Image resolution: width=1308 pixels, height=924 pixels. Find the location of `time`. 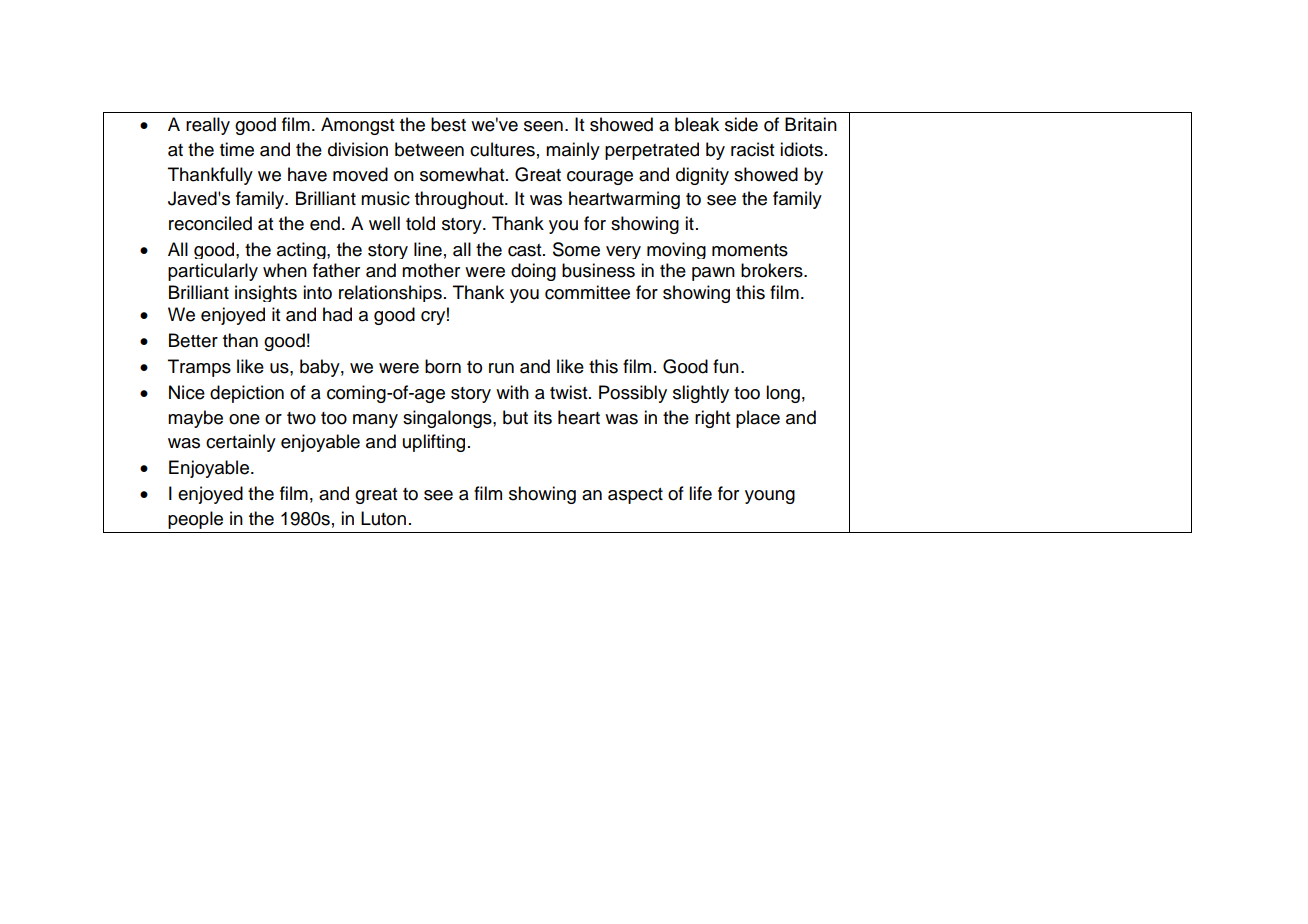

time is located at coordinates (237, 149).
